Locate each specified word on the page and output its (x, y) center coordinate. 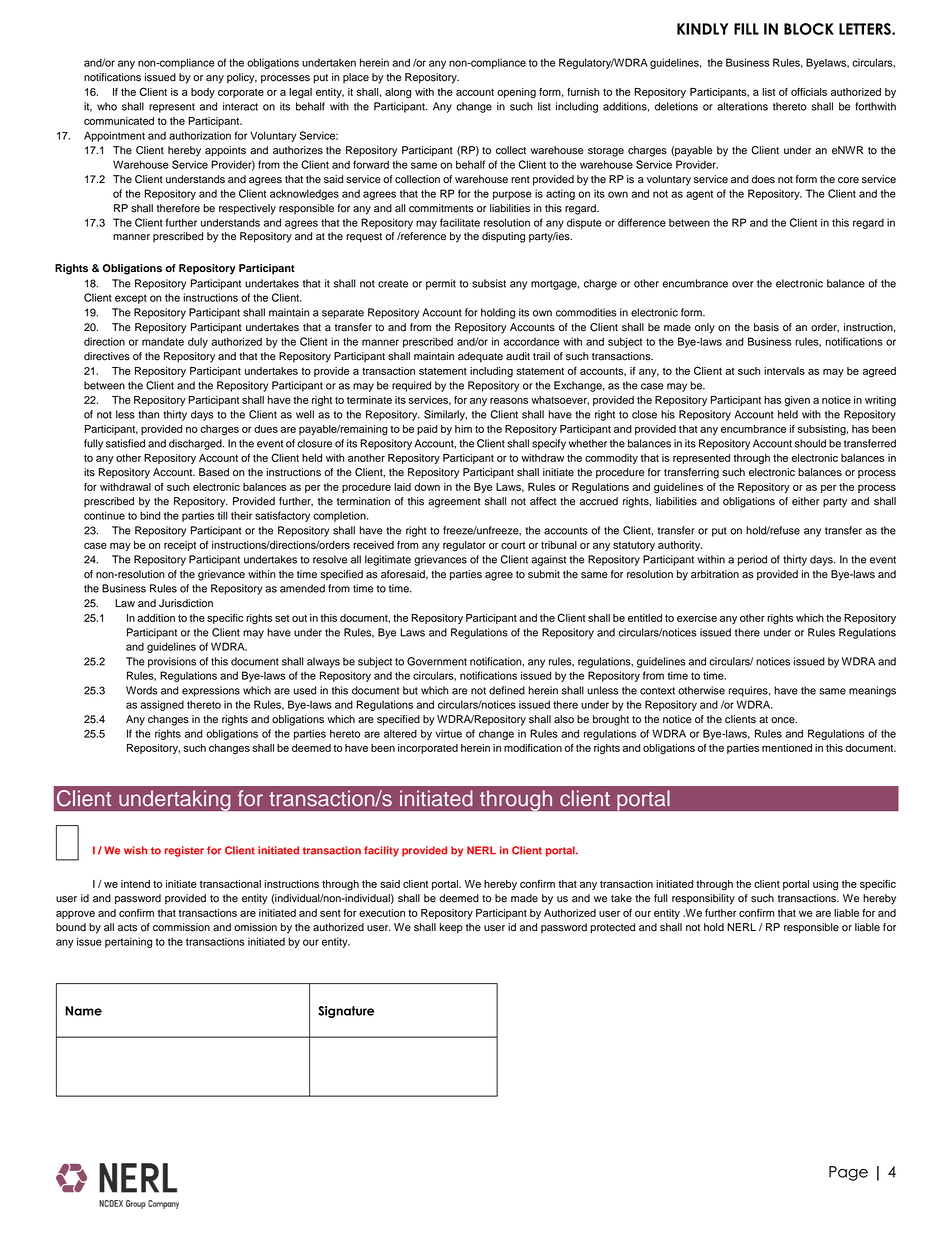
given (797, 401)
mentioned (787, 748)
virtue (448, 733)
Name (83, 1011)
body (203, 93)
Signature (346, 1012)
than (148, 414)
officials (809, 92)
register (184, 851)
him (463, 429)
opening (516, 93)
